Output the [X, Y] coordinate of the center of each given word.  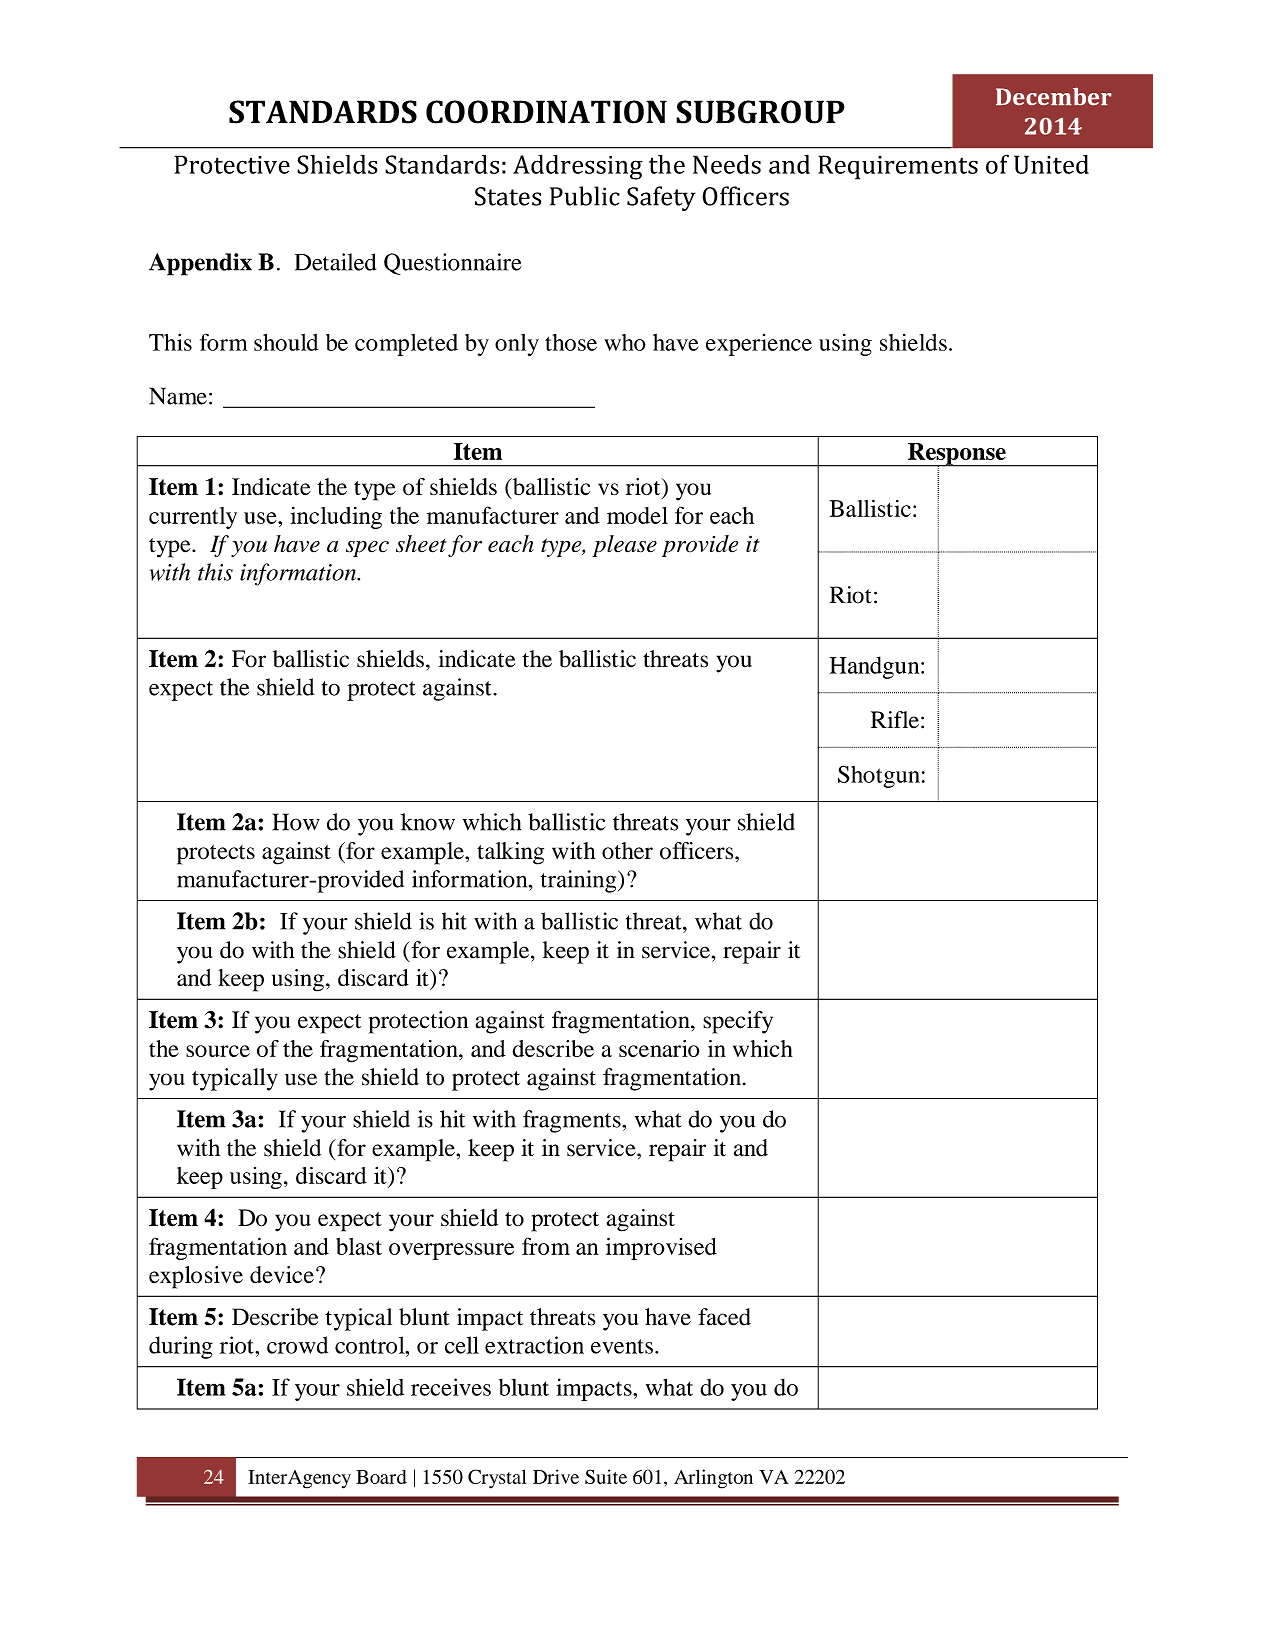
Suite [606, 1476]
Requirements [898, 167]
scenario [659, 1048]
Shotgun [879, 776]
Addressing [578, 167]
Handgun [876, 667]
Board [381, 1477]
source [218, 1051]
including [336, 518]
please [624, 546]
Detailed [335, 262]
